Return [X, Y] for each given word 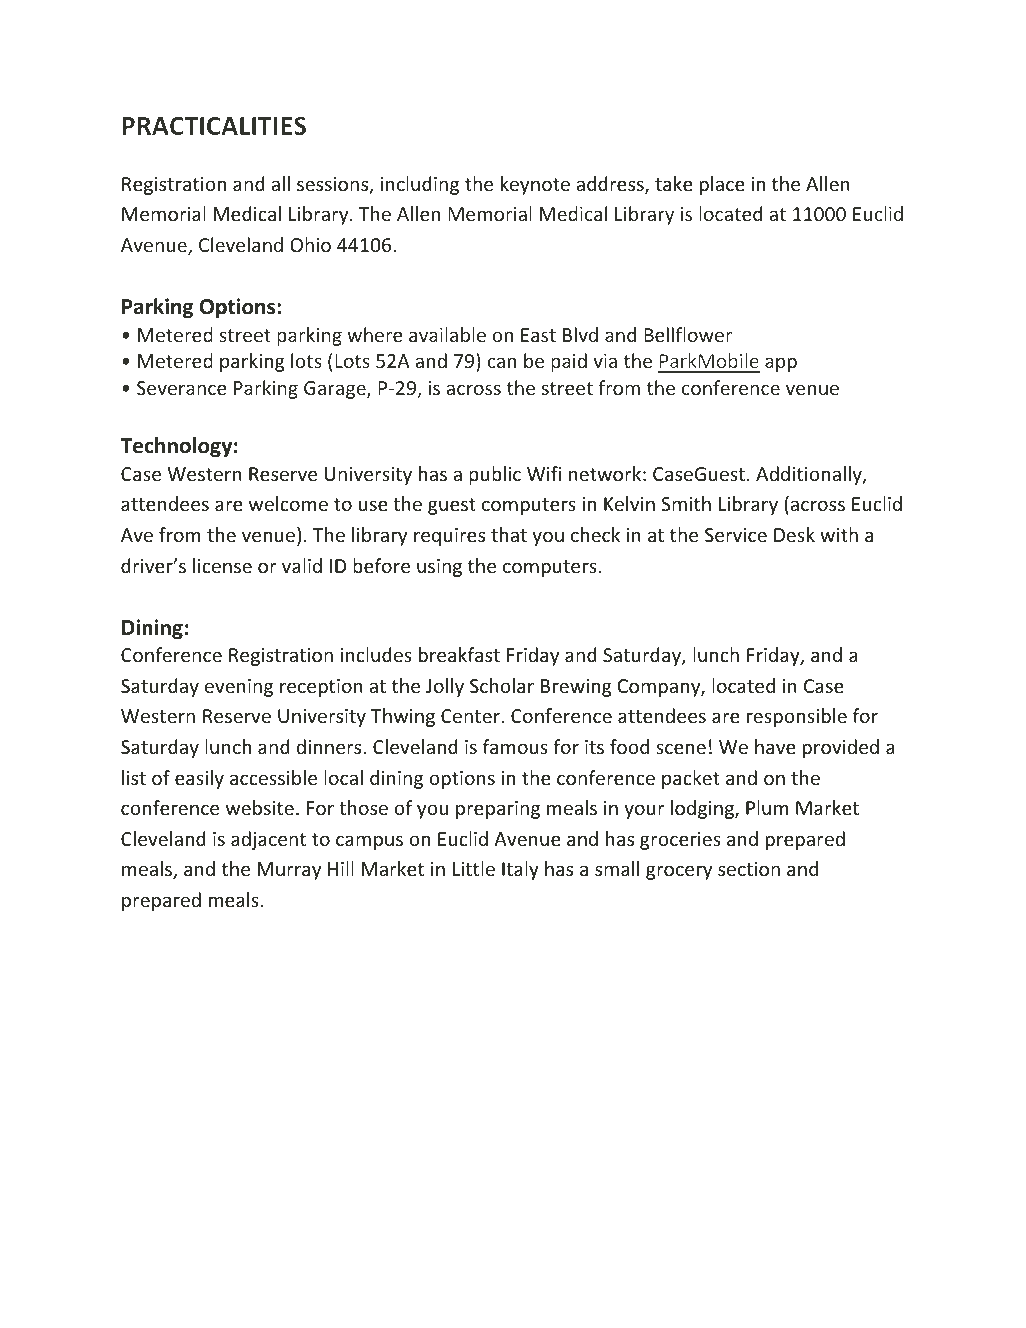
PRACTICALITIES [214, 125]
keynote [535, 185]
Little [474, 868]
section [749, 869]
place [722, 185]
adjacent [268, 840]
